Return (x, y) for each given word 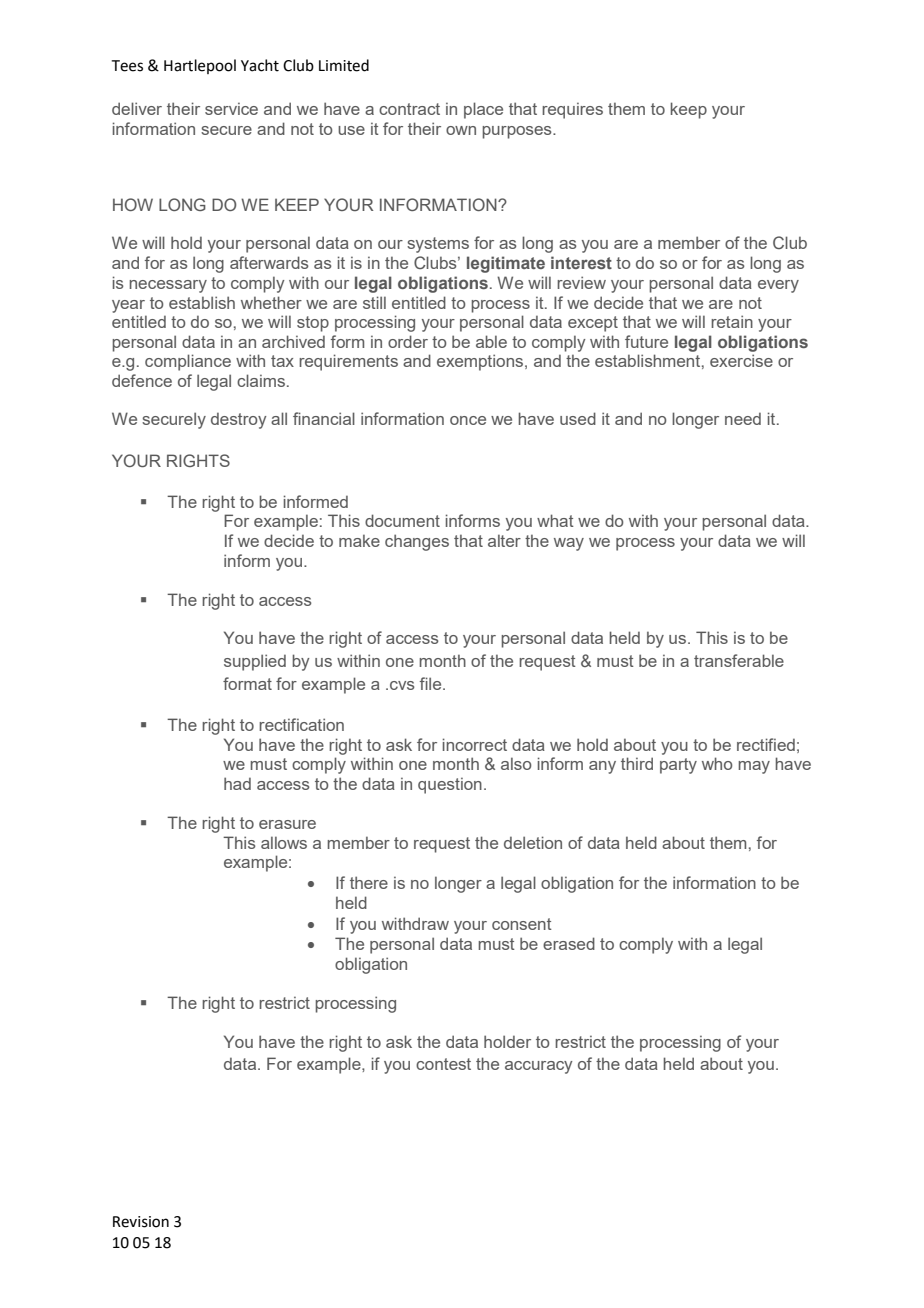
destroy (238, 420)
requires (572, 110)
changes (417, 542)
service (231, 108)
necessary (168, 286)
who (717, 763)
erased (569, 943)
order (408, 341)
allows (284, 842)
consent (522, 924)
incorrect (475, 744)
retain (732, 321)
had (237, 783)
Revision (141, 1222)
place (483, 110)
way (569, 544)
